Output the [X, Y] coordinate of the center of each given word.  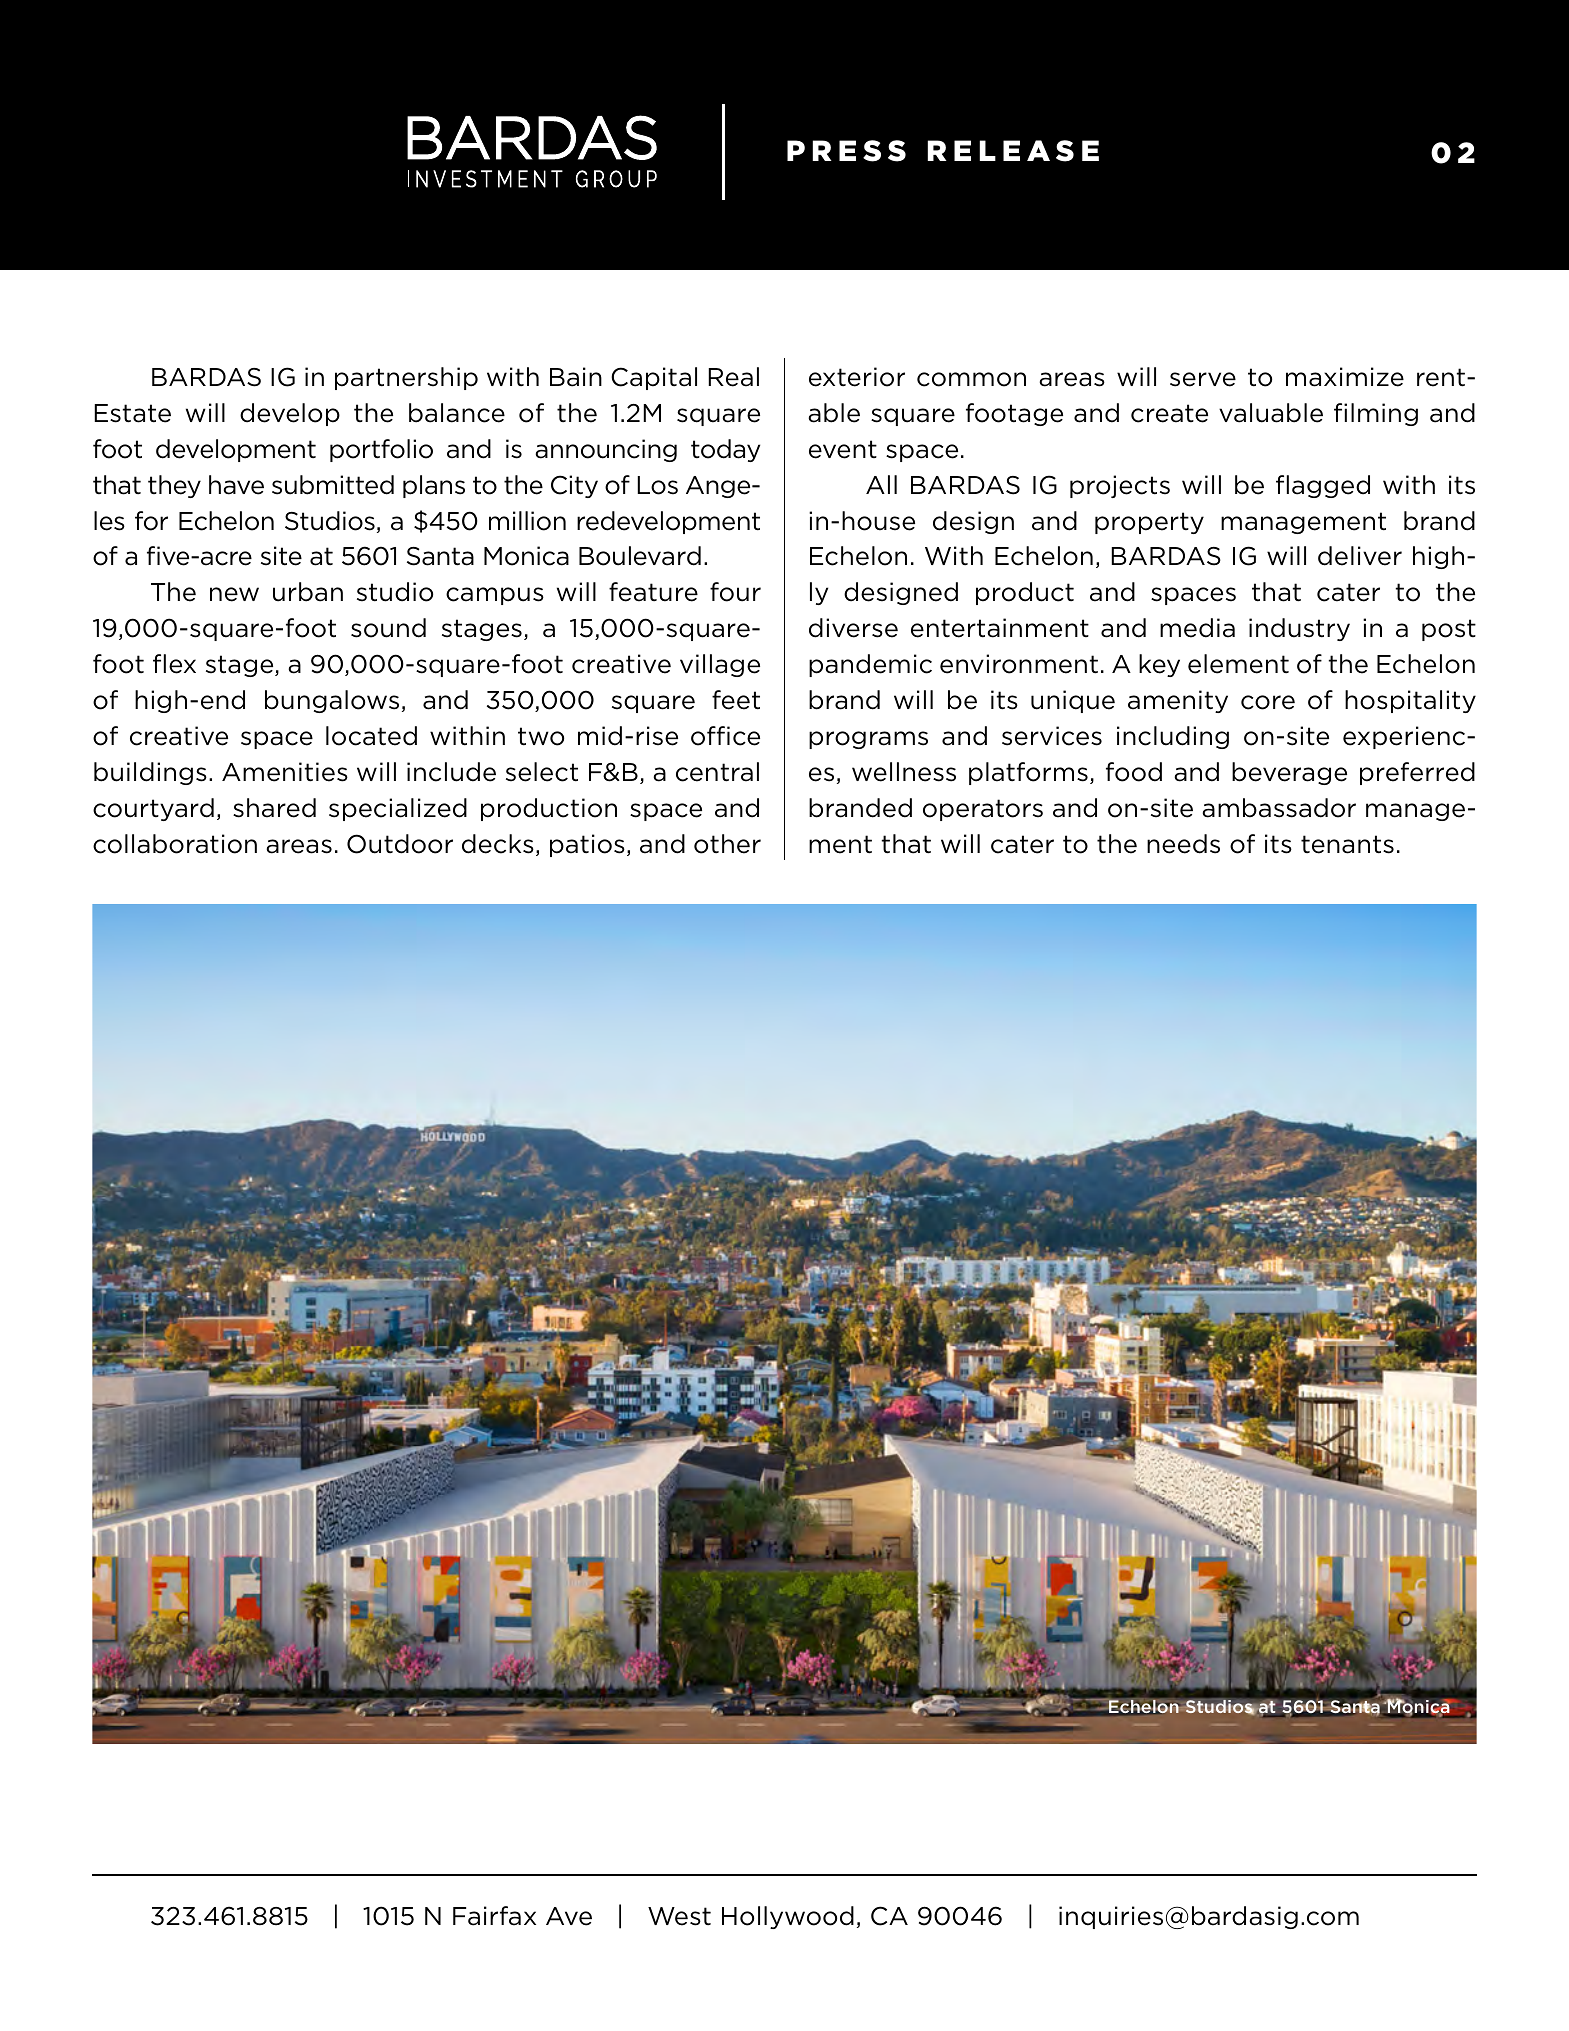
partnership [406, 378]
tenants [1347, 844]
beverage [1289, 773]
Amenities [285, 772]
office [725, 736]
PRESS [846, 151]
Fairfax [494, 1916]
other [727, 844]
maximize [1345, 377]
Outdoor [400, 844]
